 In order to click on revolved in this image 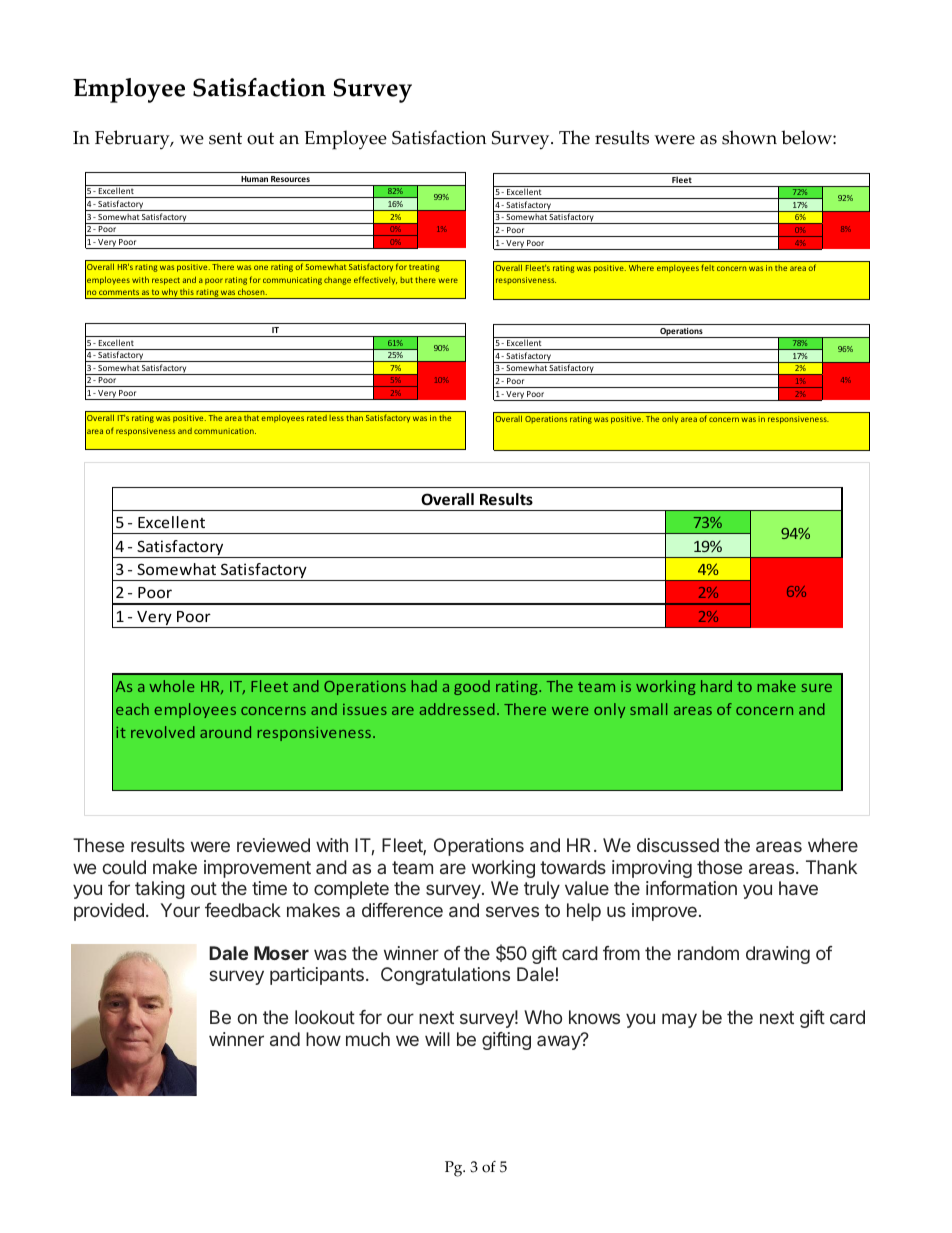, I will do `click(163, 732)`.
